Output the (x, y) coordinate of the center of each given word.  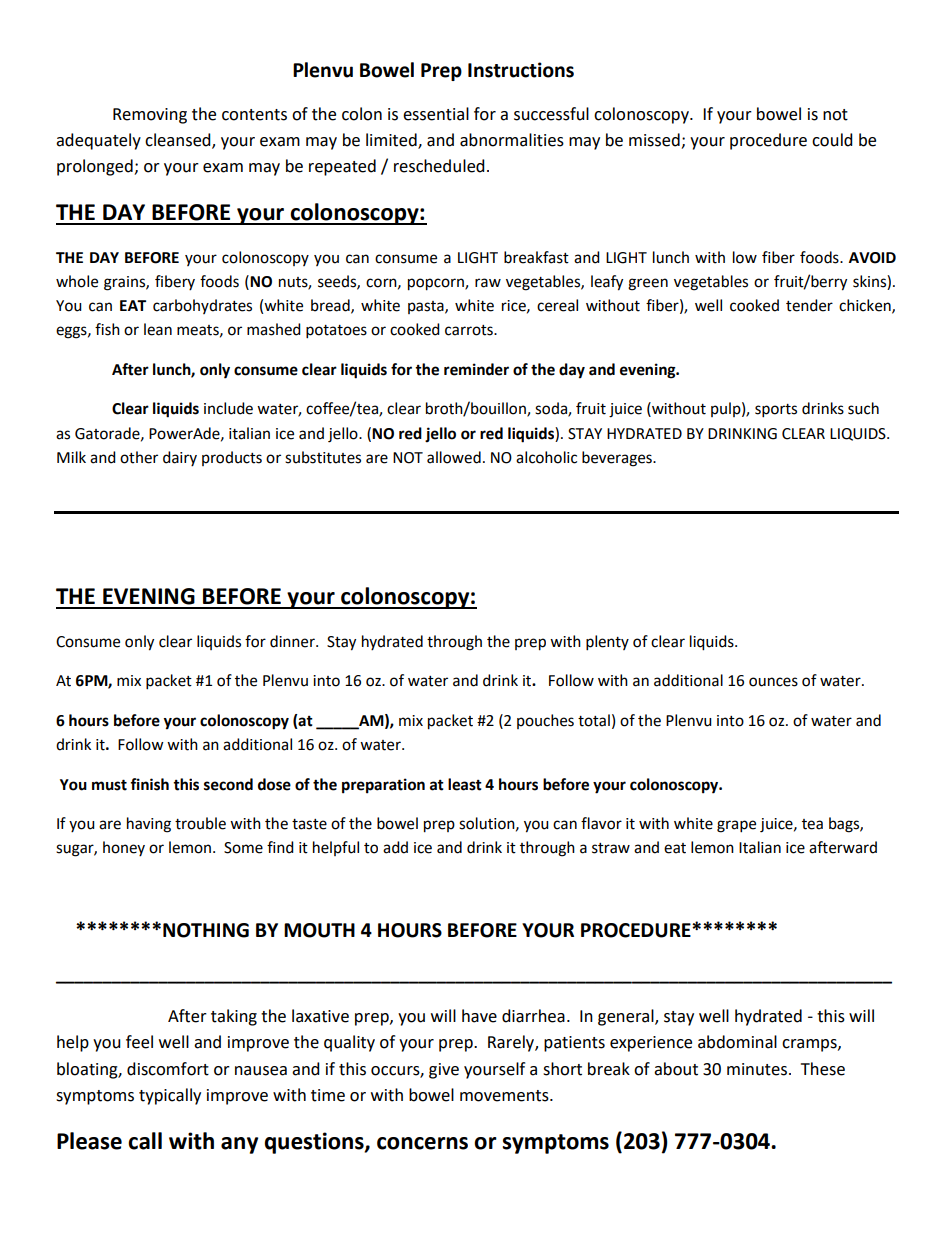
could (832, 140)
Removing (150, 116)
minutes (758, 1069)
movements (505, 1096)
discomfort (168, 1069)
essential (436, 114)
